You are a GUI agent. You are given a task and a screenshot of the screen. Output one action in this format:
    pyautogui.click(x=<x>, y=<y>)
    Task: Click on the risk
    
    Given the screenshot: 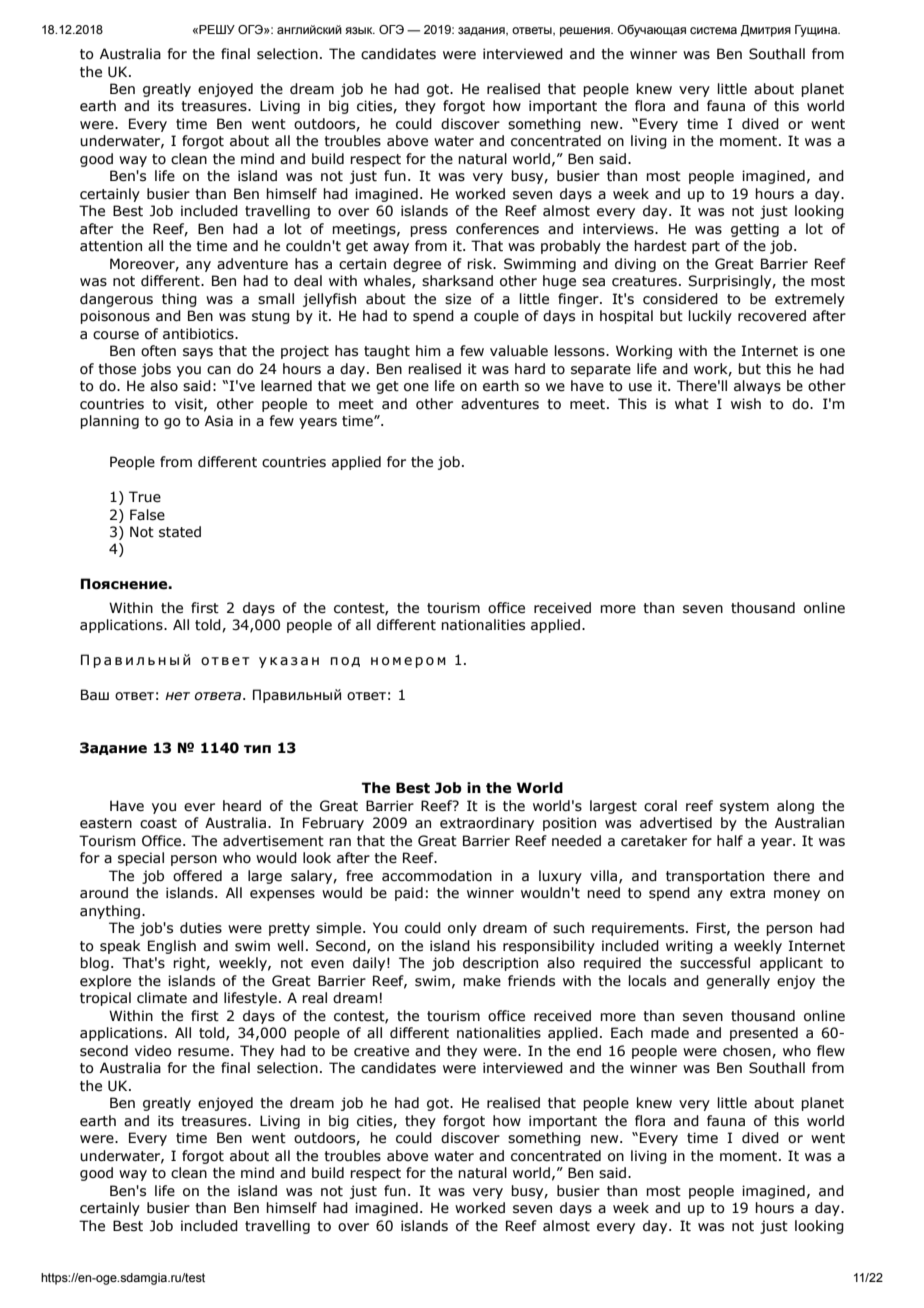 What is the action you would take?
    pyautogui.click(x=481, y=264)
